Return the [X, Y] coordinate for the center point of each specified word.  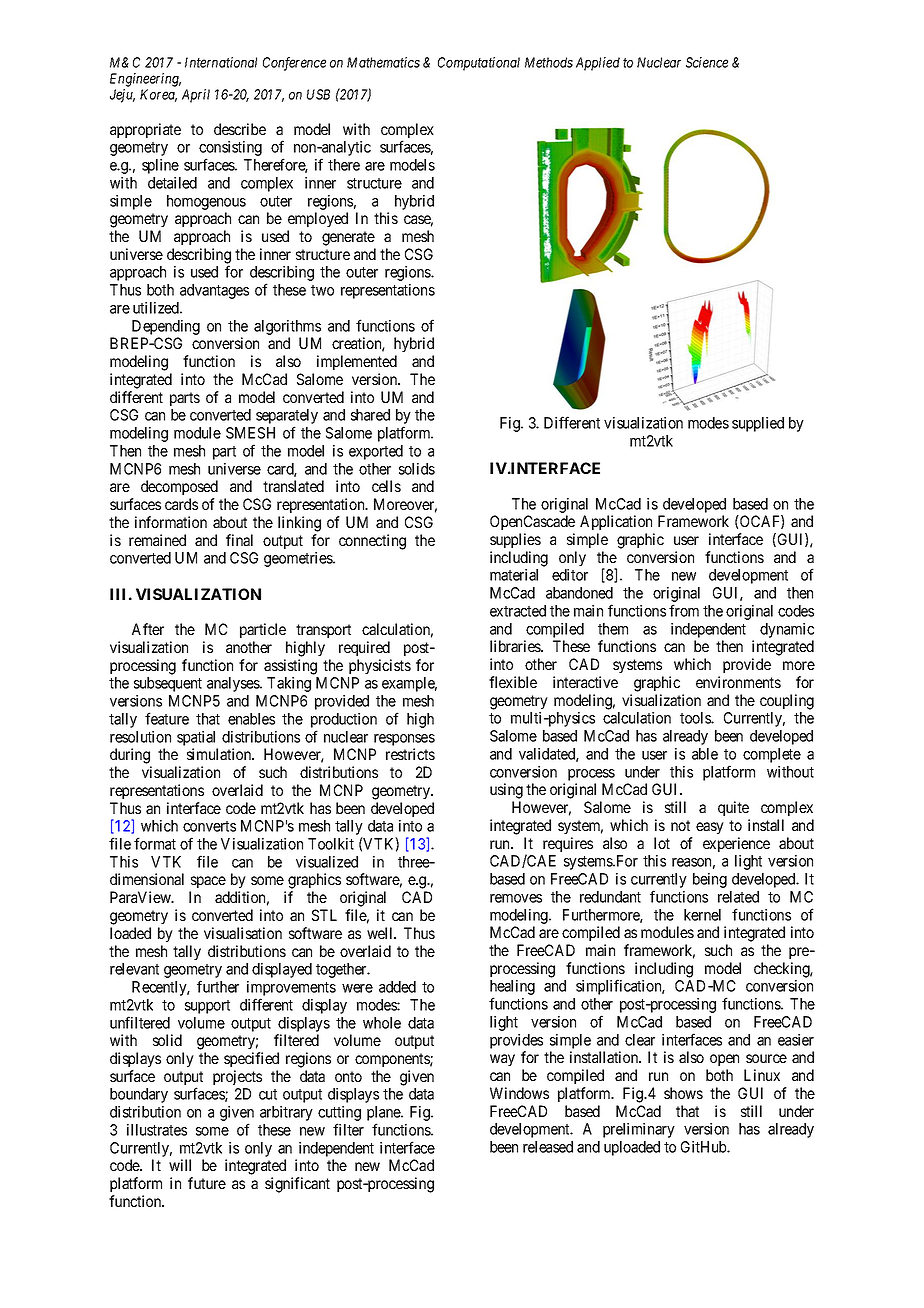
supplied [758, 424]
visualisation [243, 933]
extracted [518, 611]
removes [516, 898]
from [684, 610]
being [710, 880]
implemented [357, 362]
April [196, 96]
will [180, 1165]
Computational [479, 64]
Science [707, 62]
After [148, 629]
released [548, 1147]
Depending [165, 329]
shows [683, 1093]
